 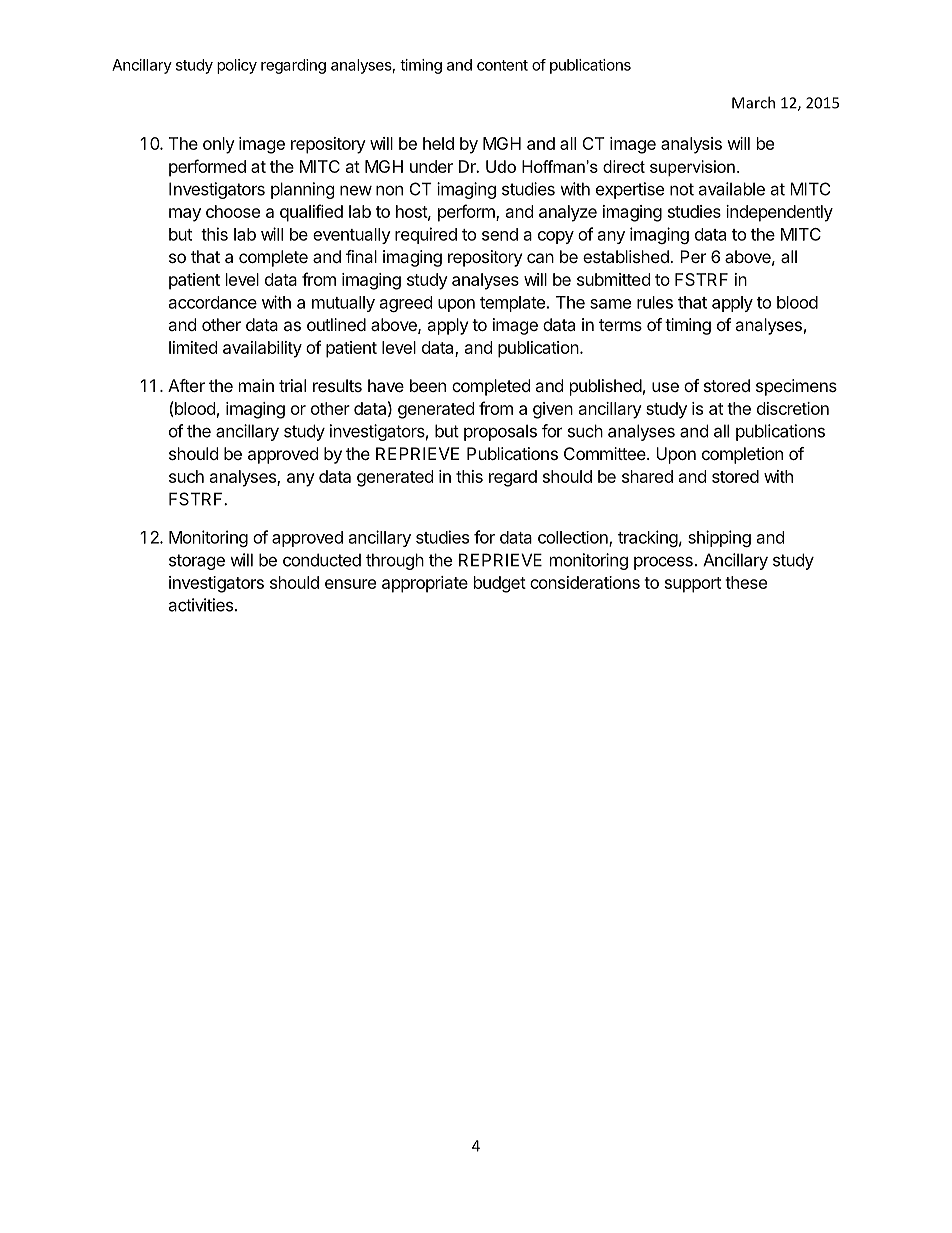 I want to click on template, so click(x=512, y=304).
